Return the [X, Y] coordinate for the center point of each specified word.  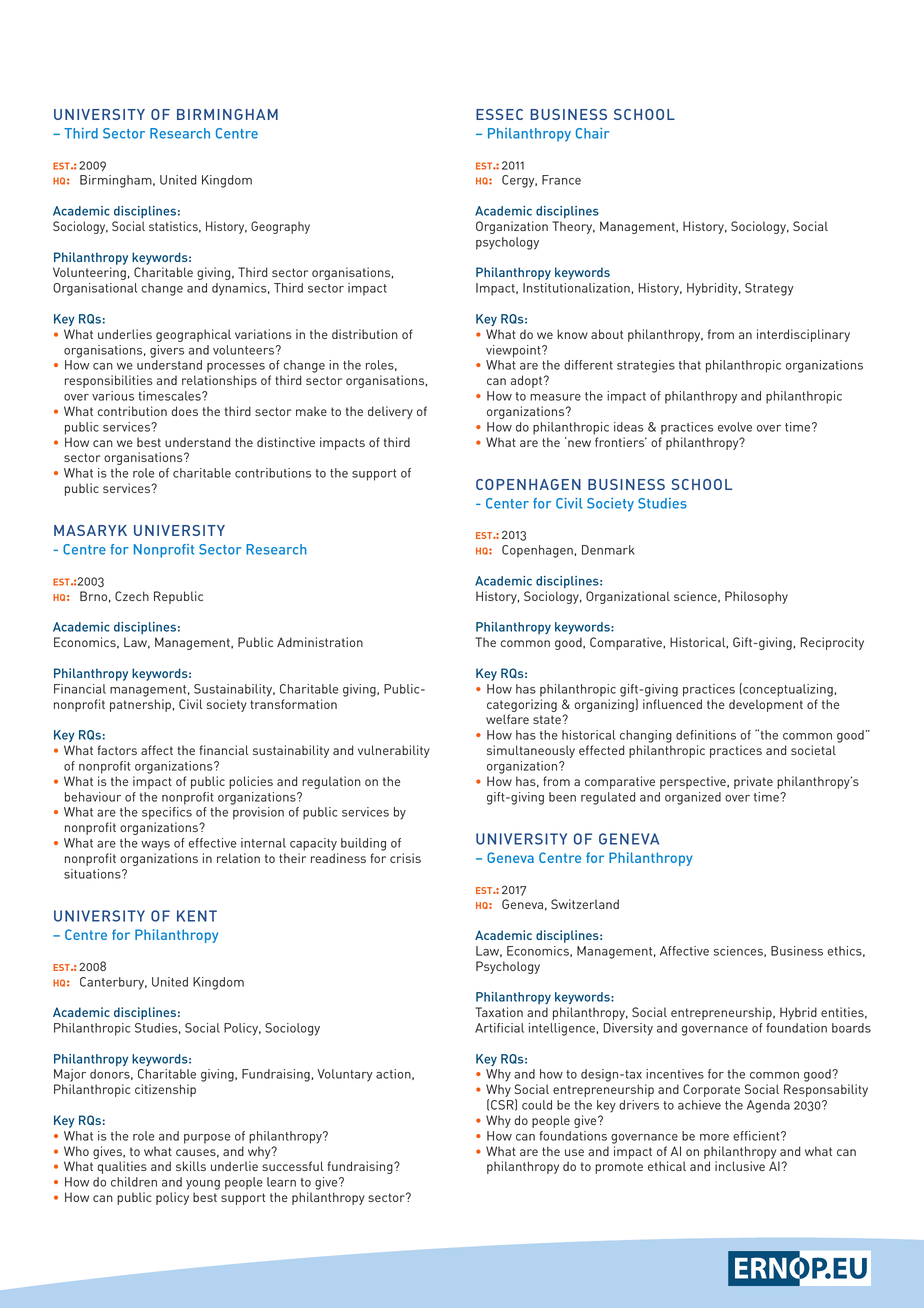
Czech [132, 596]
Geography [280, 227]
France [561, 180]
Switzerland [585, 904]
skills [191, 1166]
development [766, 705]
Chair [592, 133]
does [185, 411]
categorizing [522, 705]
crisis [405, 858]
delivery [390, 412]
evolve [735, 427]
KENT [197, 916]
